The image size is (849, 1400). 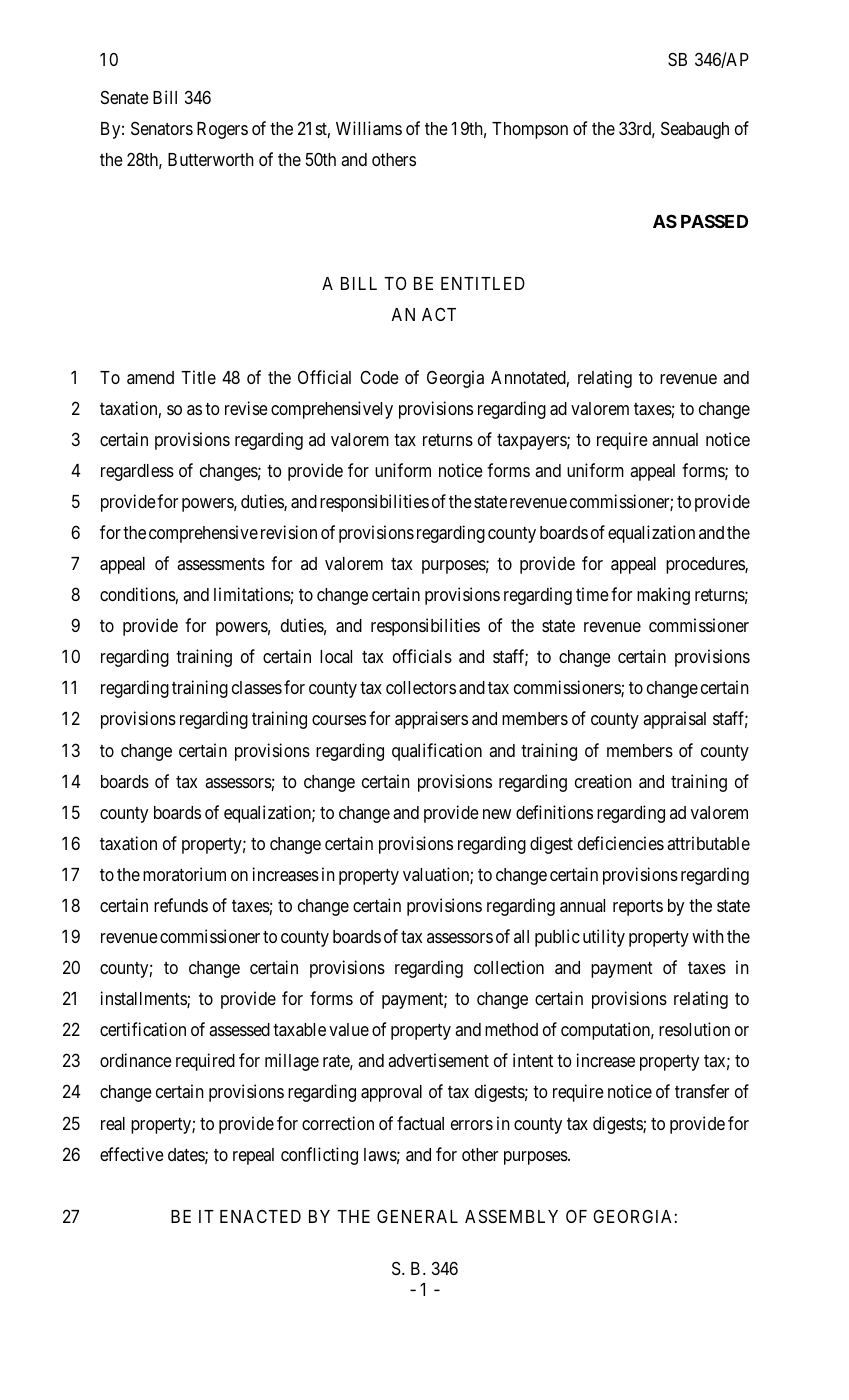 I want to click on Thompson, so click(x=530, y=130).
